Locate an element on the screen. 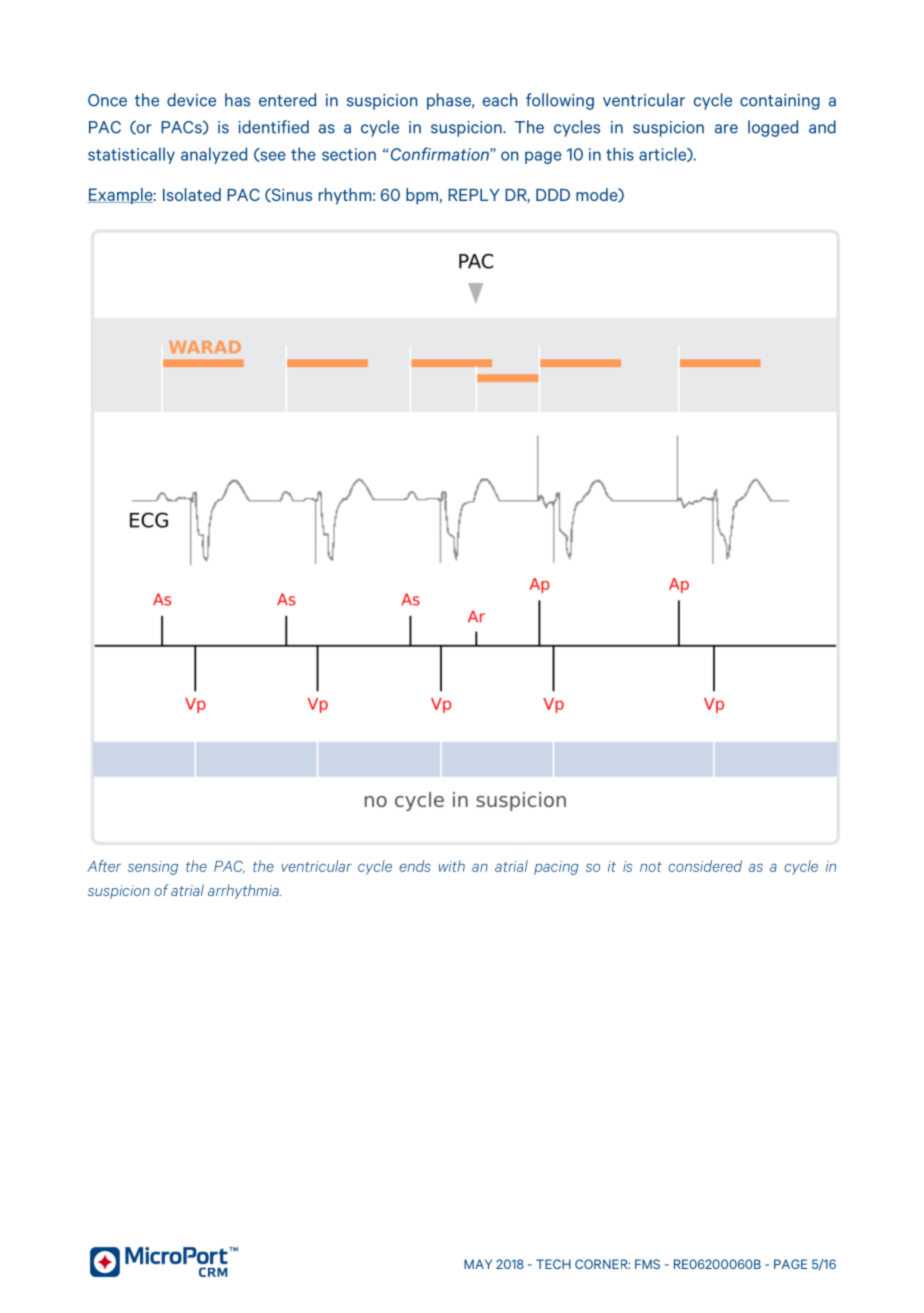 The width and height of the screenshot is (924, 1313). TECH is located at coordinates (553, 1264).
